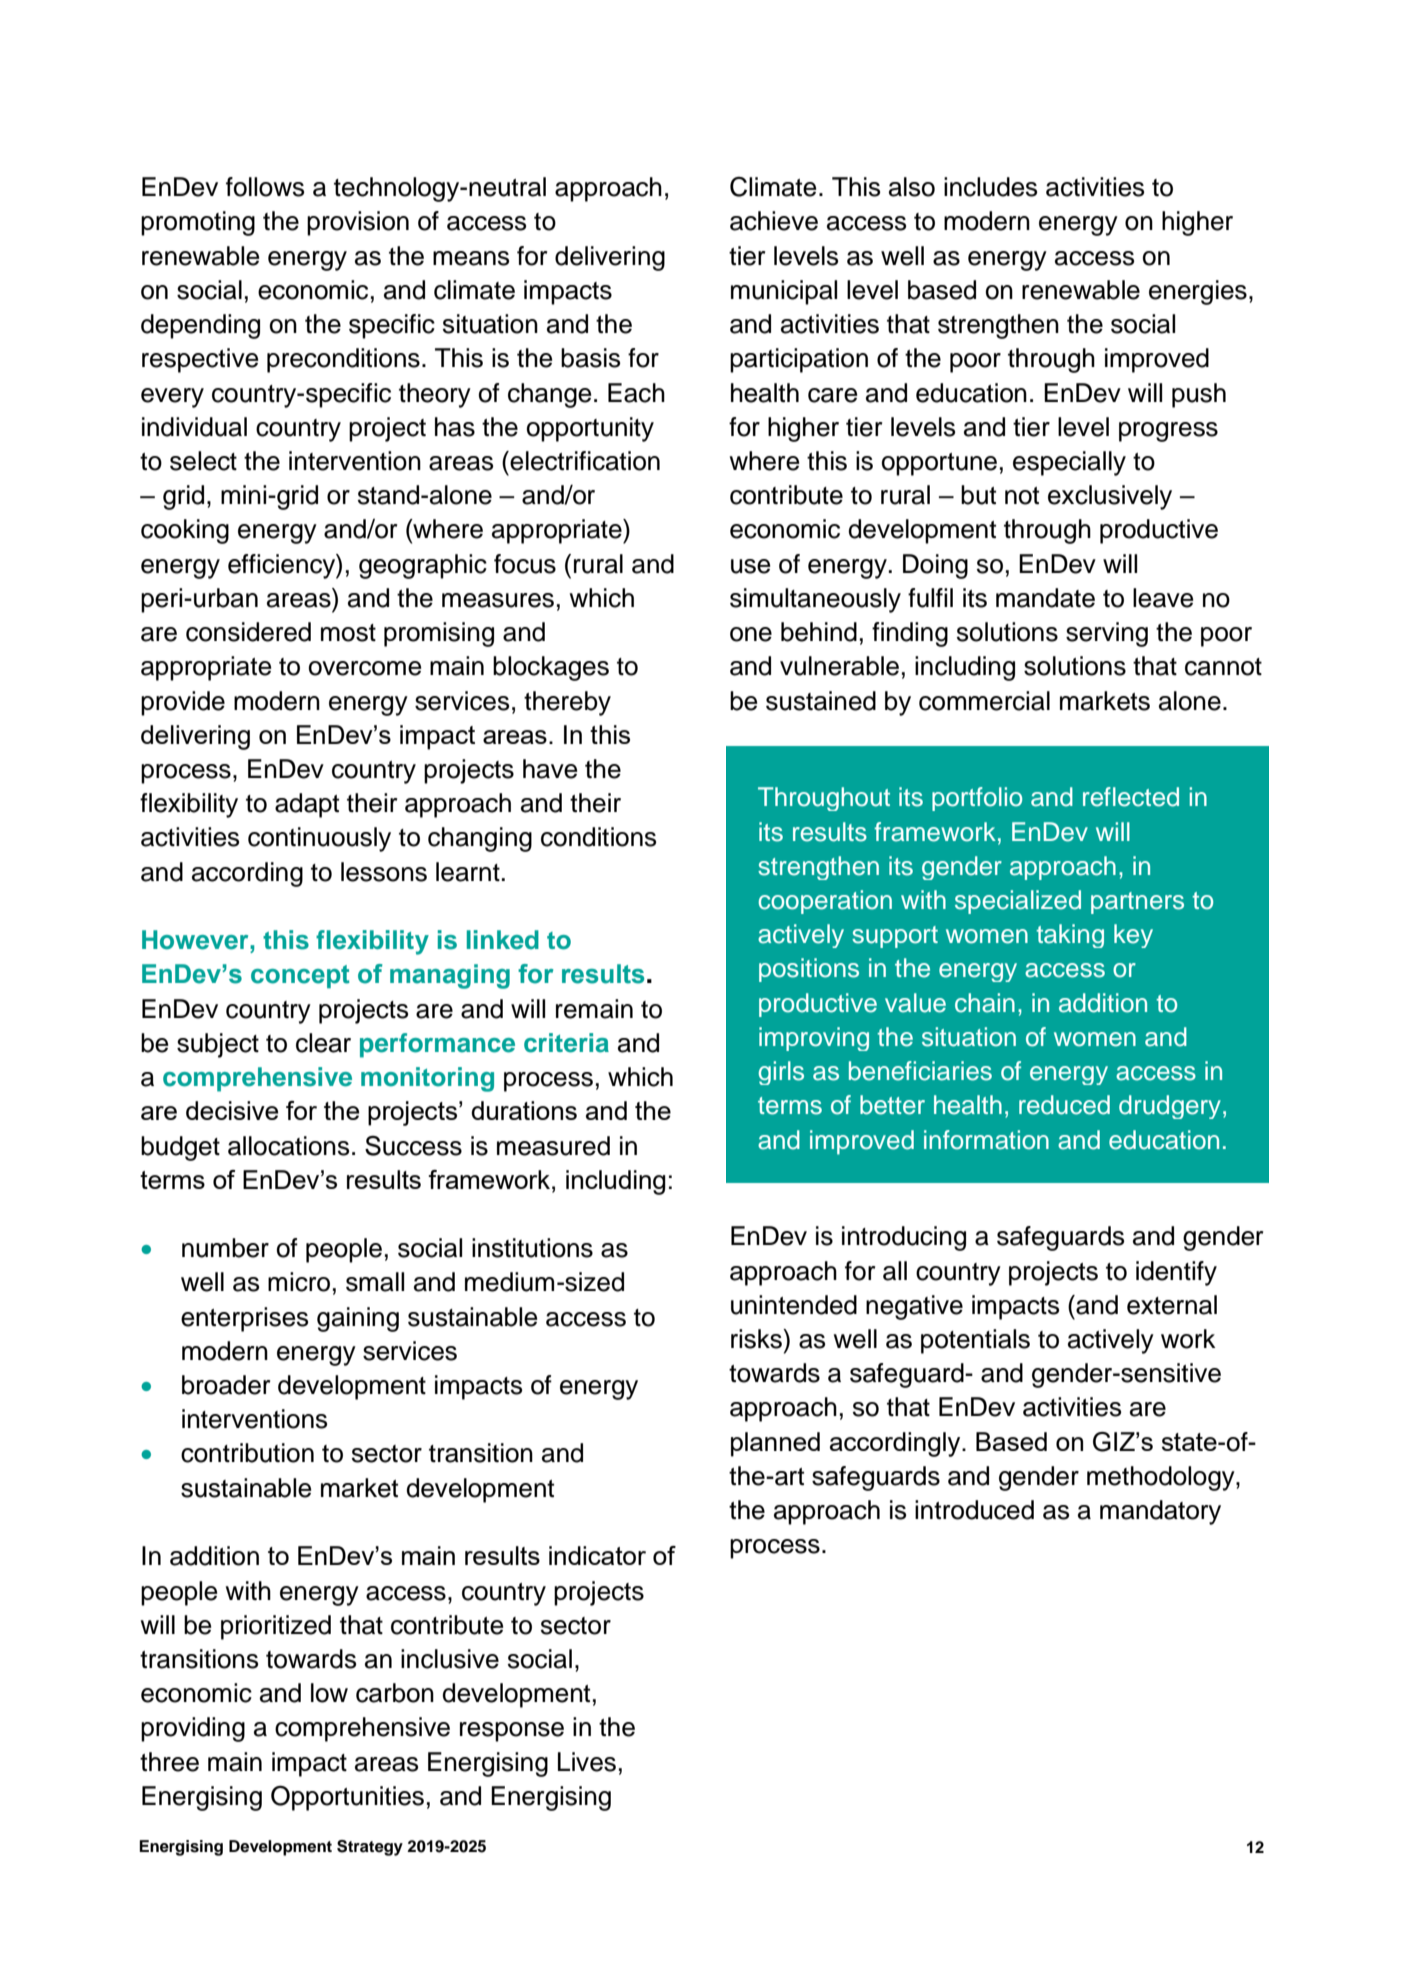  What do you see at coordinates (248, 632) in the page?
I see `considered` at bounding box center [248, 632].
